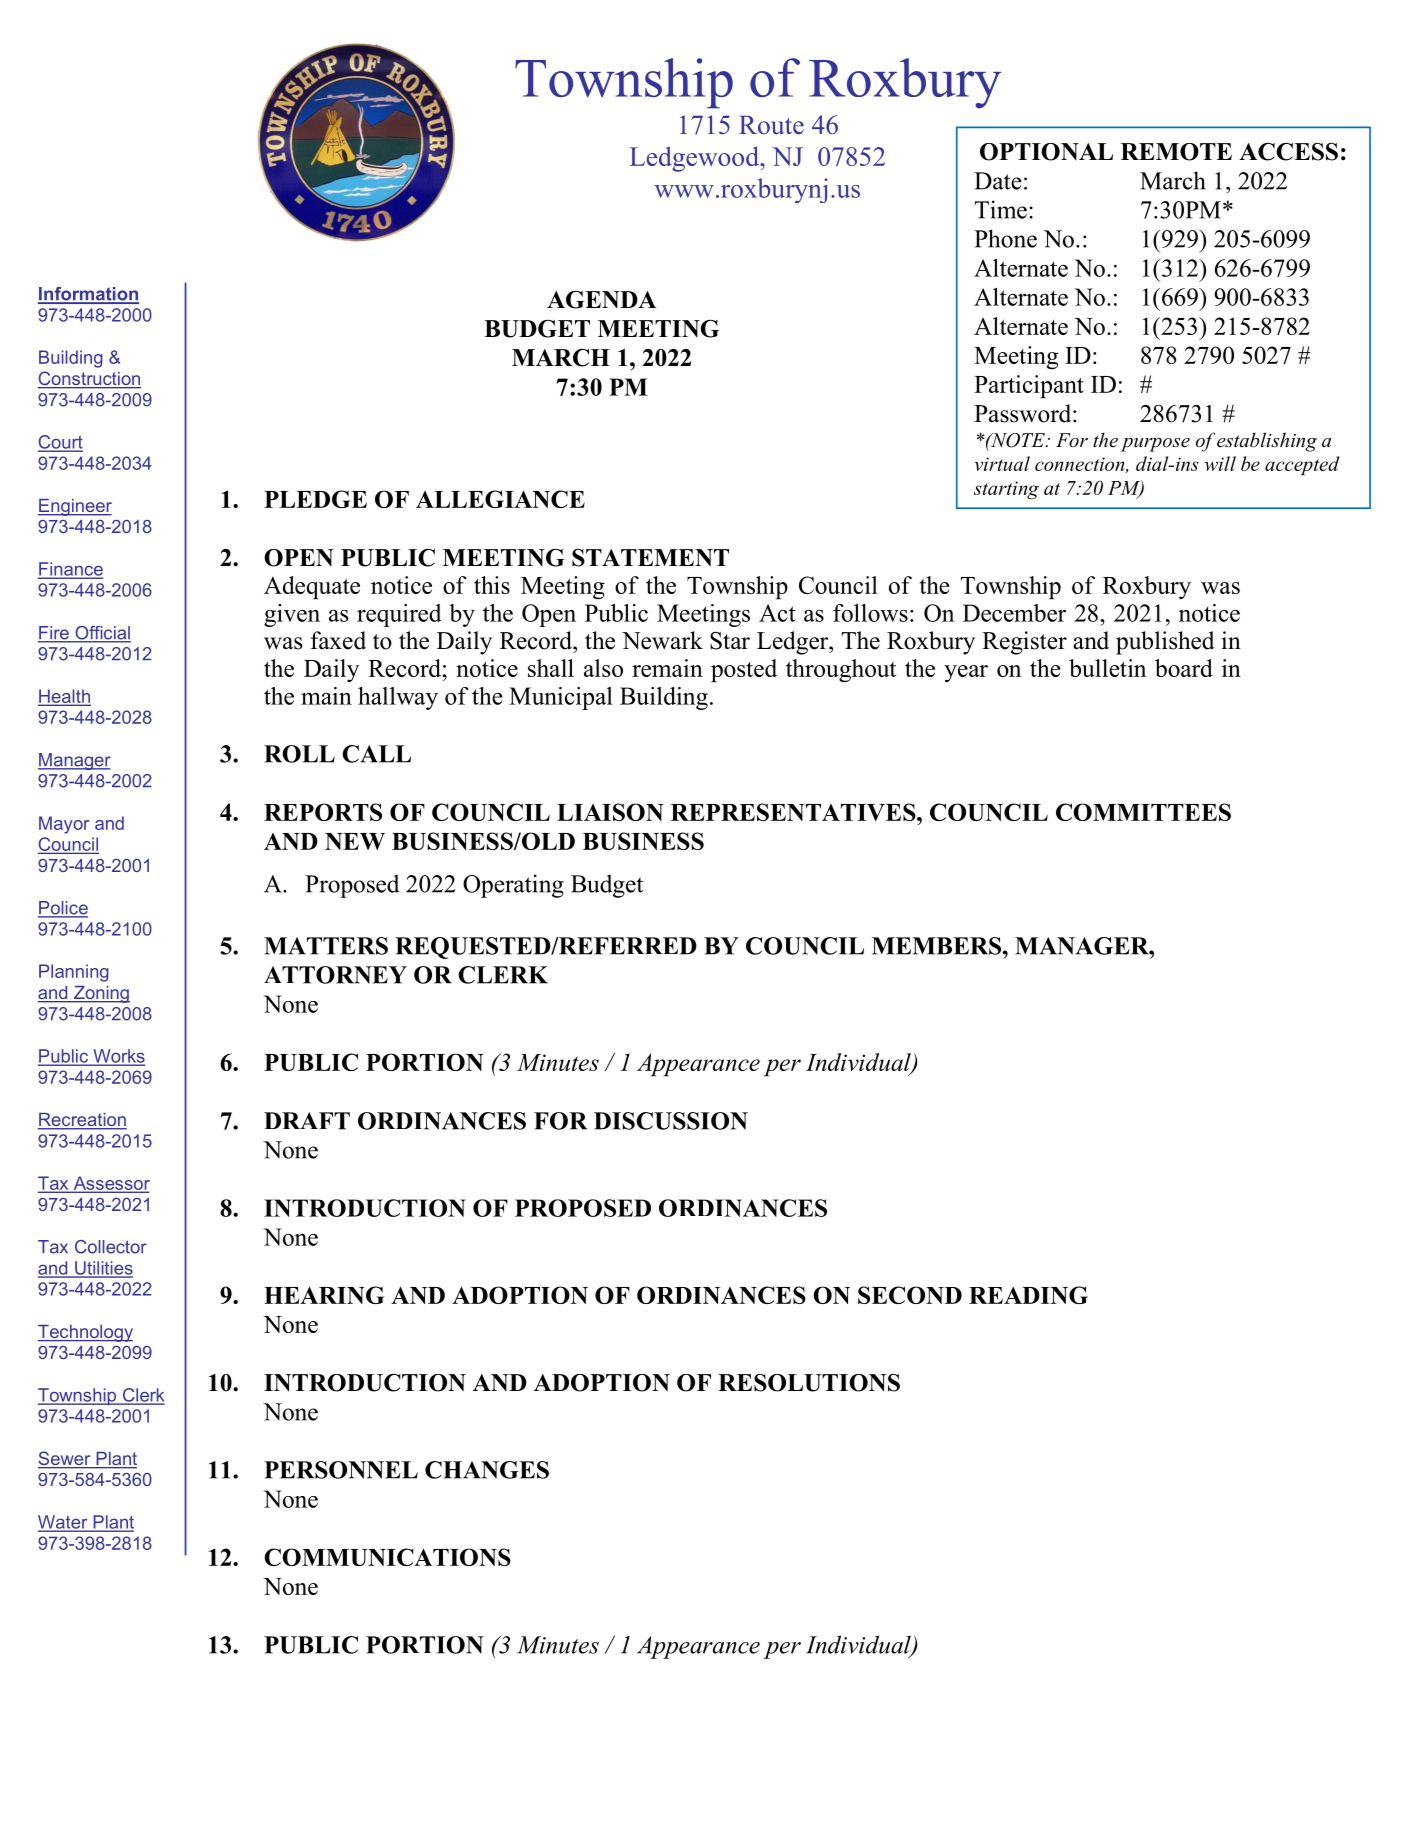  I want to click on COMMITTEES, so click(1143, 812).
